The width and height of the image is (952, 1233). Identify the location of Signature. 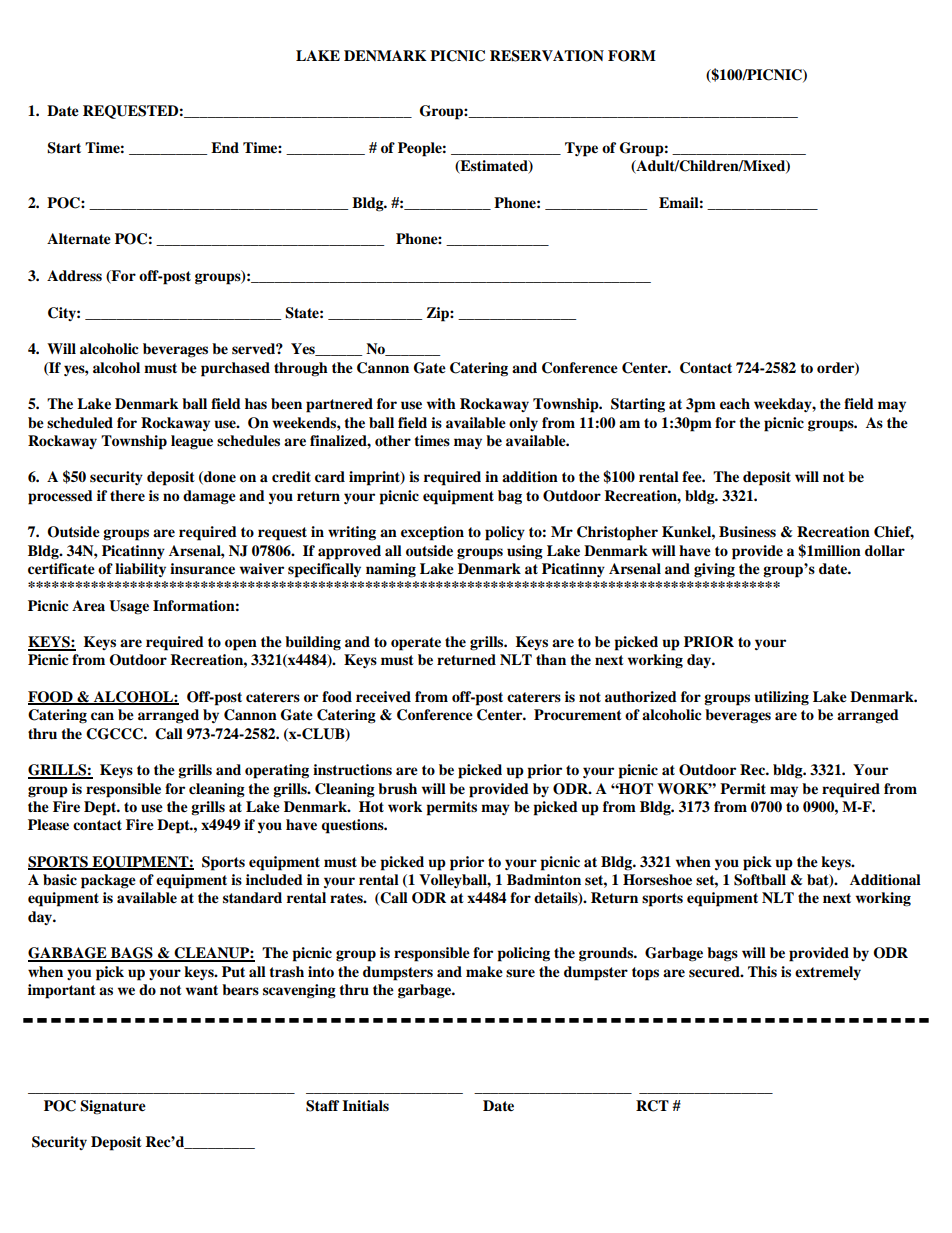
(113, 1107).
